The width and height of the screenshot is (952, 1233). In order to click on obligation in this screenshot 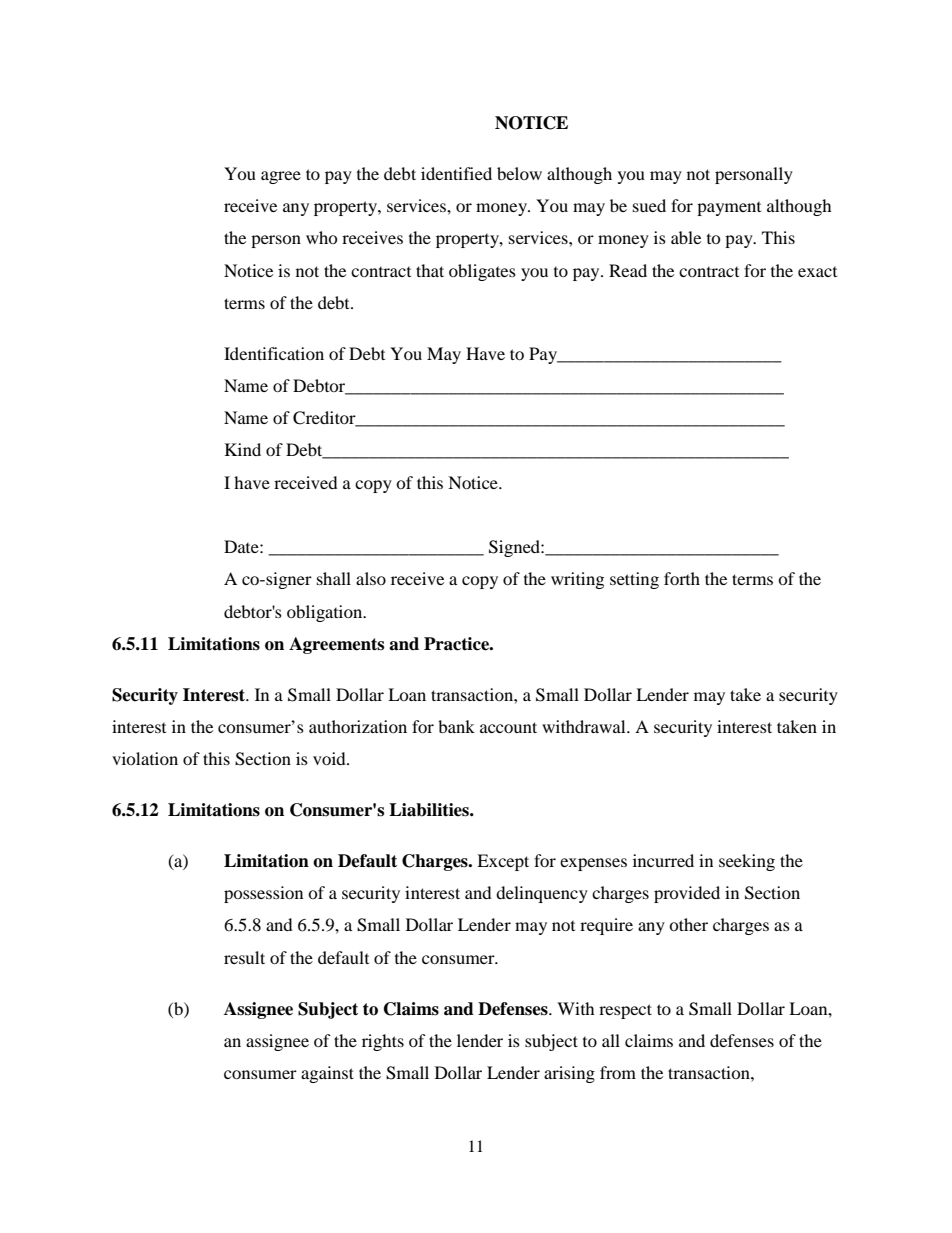, I will do `click(326, 613)`.
